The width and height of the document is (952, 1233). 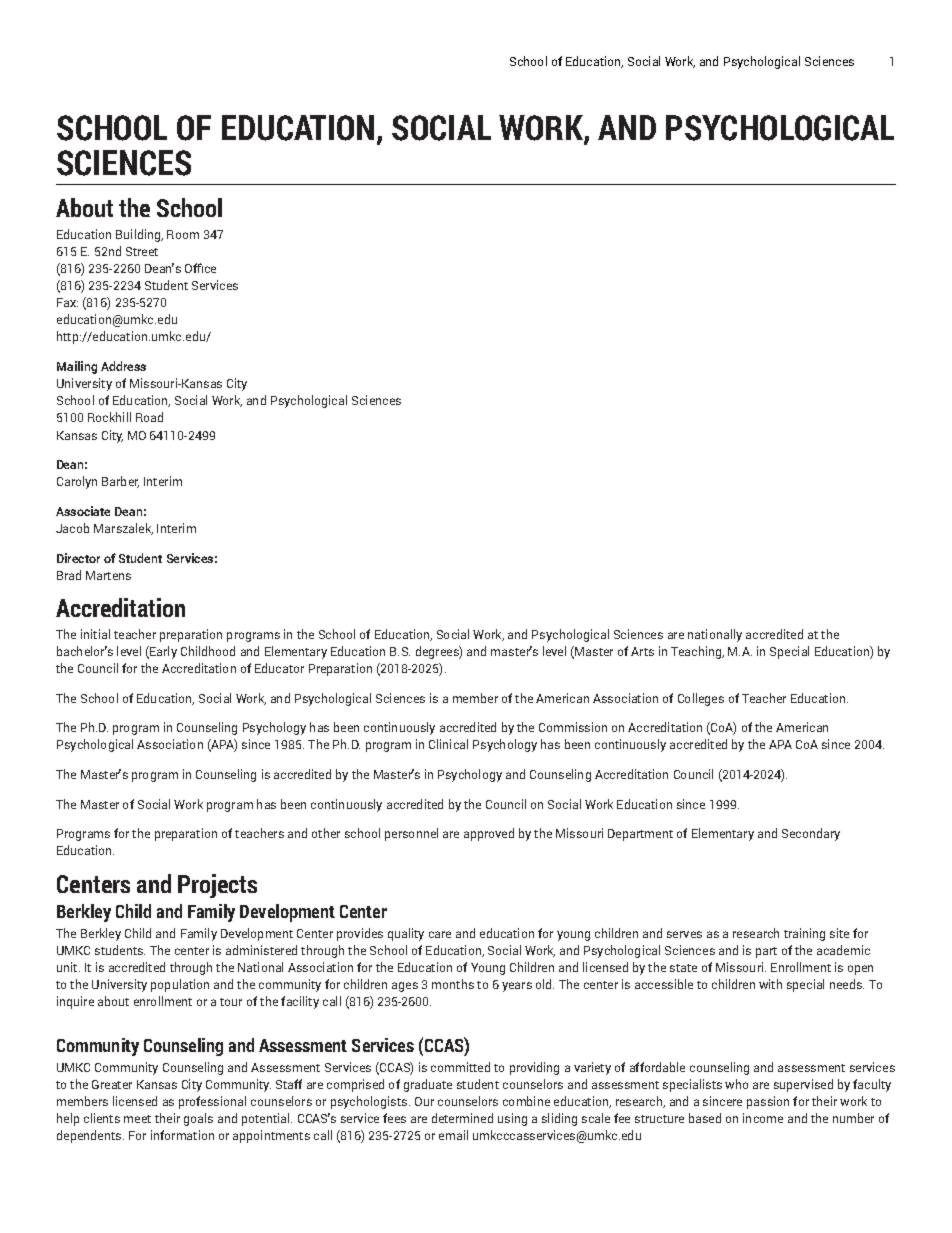 What do you see at coordinates (183, 234) in the document?
I see `Room` at bounding box center [183, 234].
